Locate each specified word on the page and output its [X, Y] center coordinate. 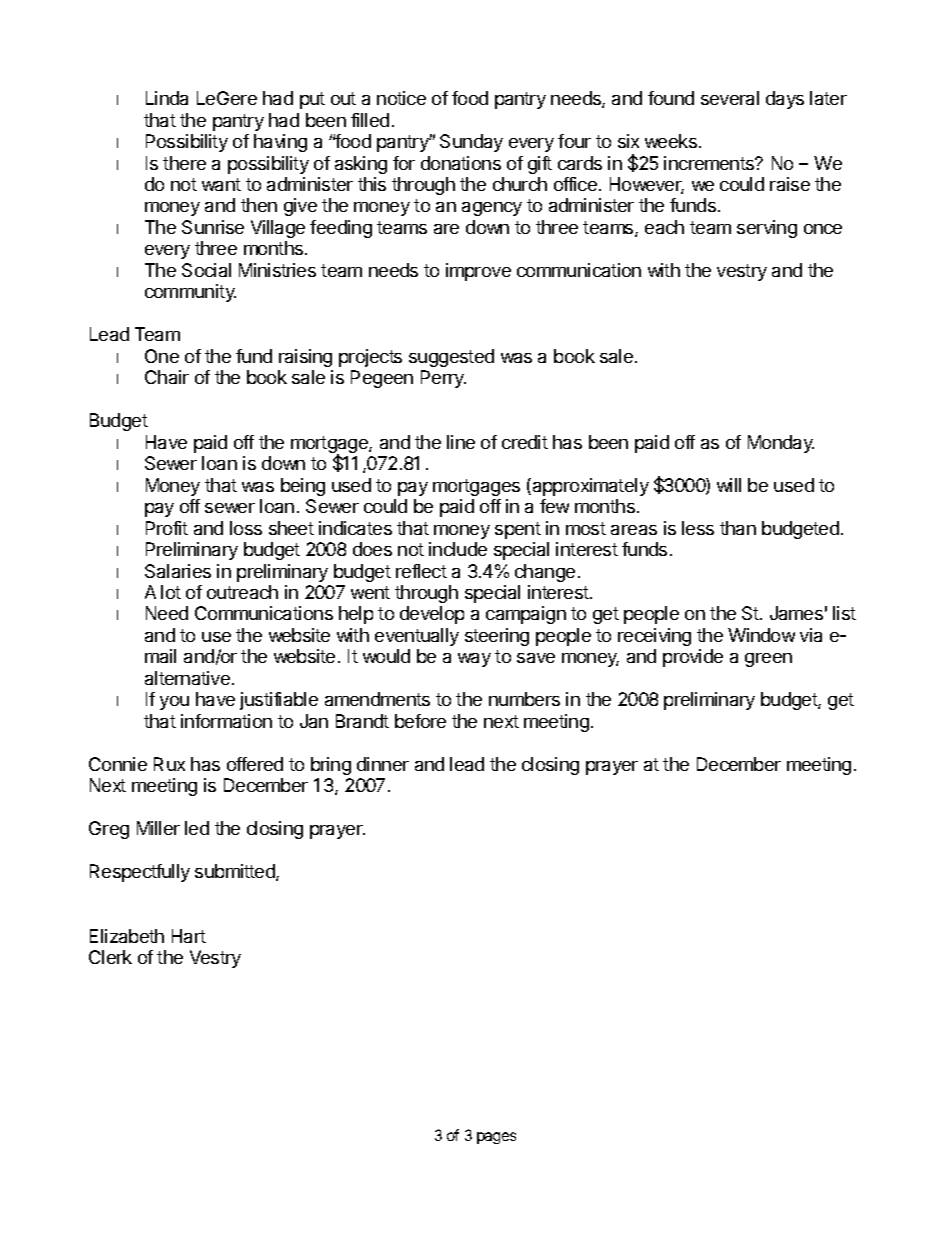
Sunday [471, 143]
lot [171, 592]
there [184, 163]
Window [761, 635]
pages [496, 1138]
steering [497, 637]
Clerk [110, 957]
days [785, 100]
